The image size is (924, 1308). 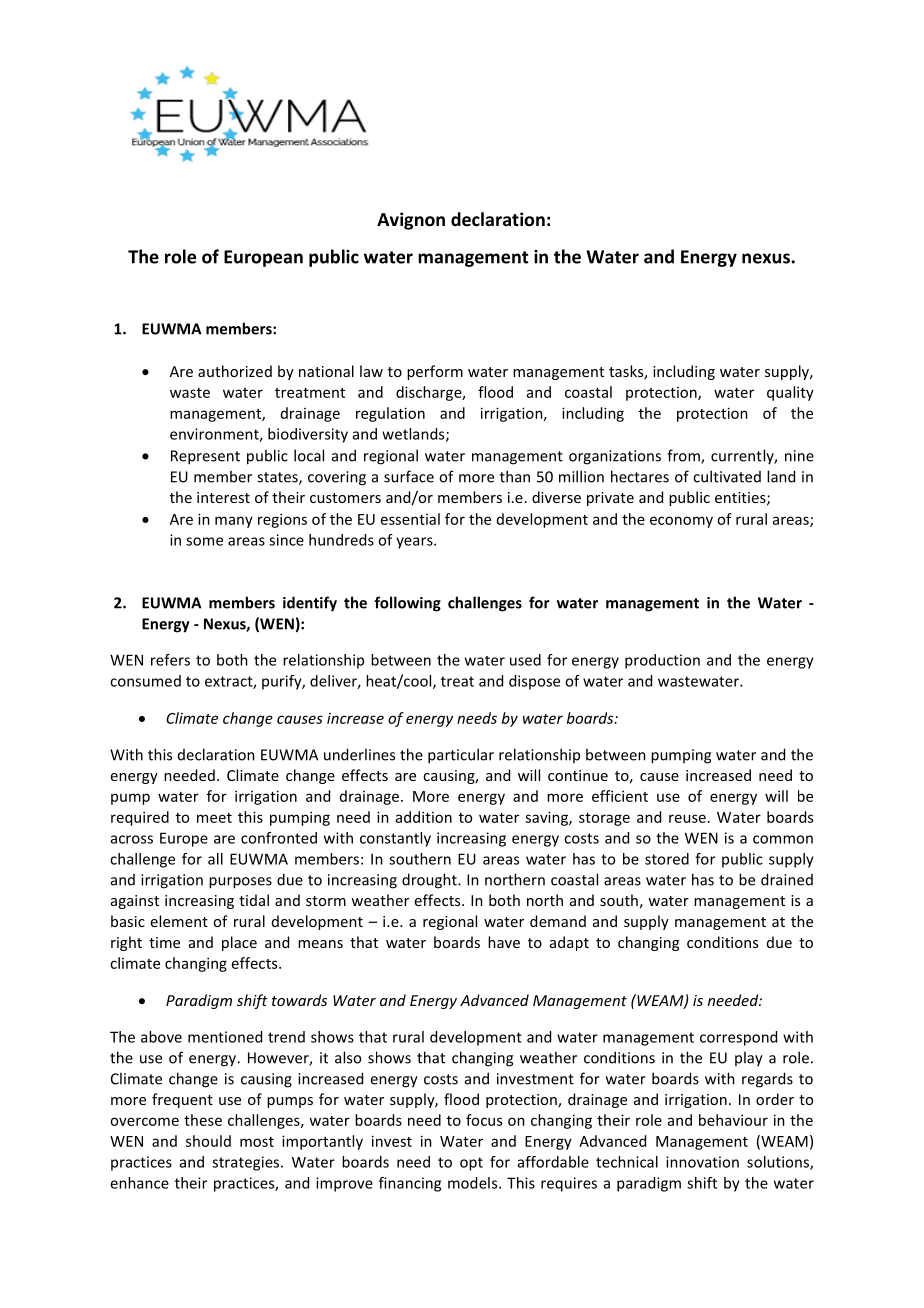 I want to click on authorized, so click(x=235, y=371).
